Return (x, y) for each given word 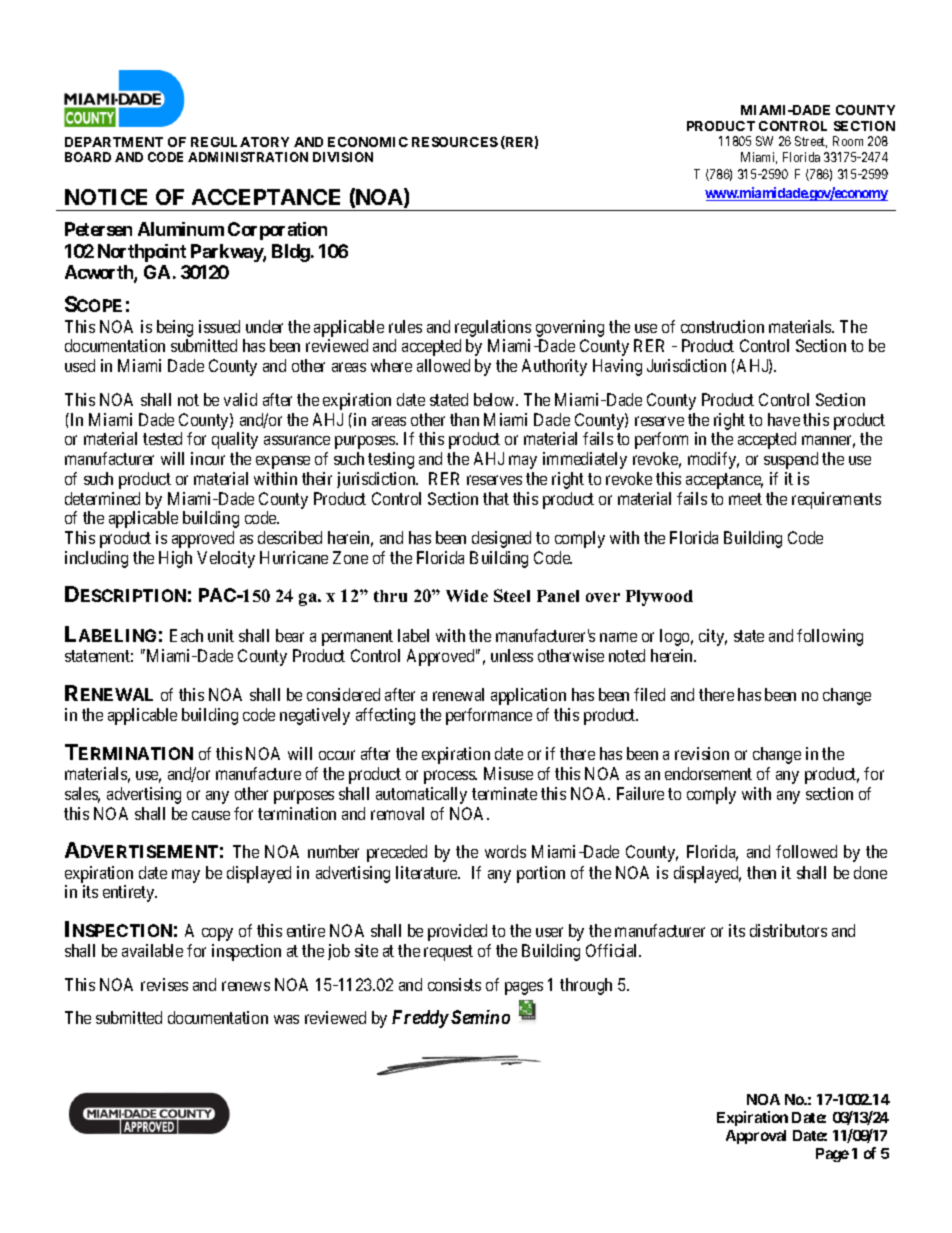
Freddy (420, 1019)
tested (162, 438)
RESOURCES (455, 142)
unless (512, 655)
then (761, 872)
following (830, 637)
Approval (756, 1137)
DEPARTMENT (114, 142)
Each (186, 635)
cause (211, 815)
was (286, 1019)
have (784, 419)
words (505, 851)
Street (811, 142)
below (495, 399)
